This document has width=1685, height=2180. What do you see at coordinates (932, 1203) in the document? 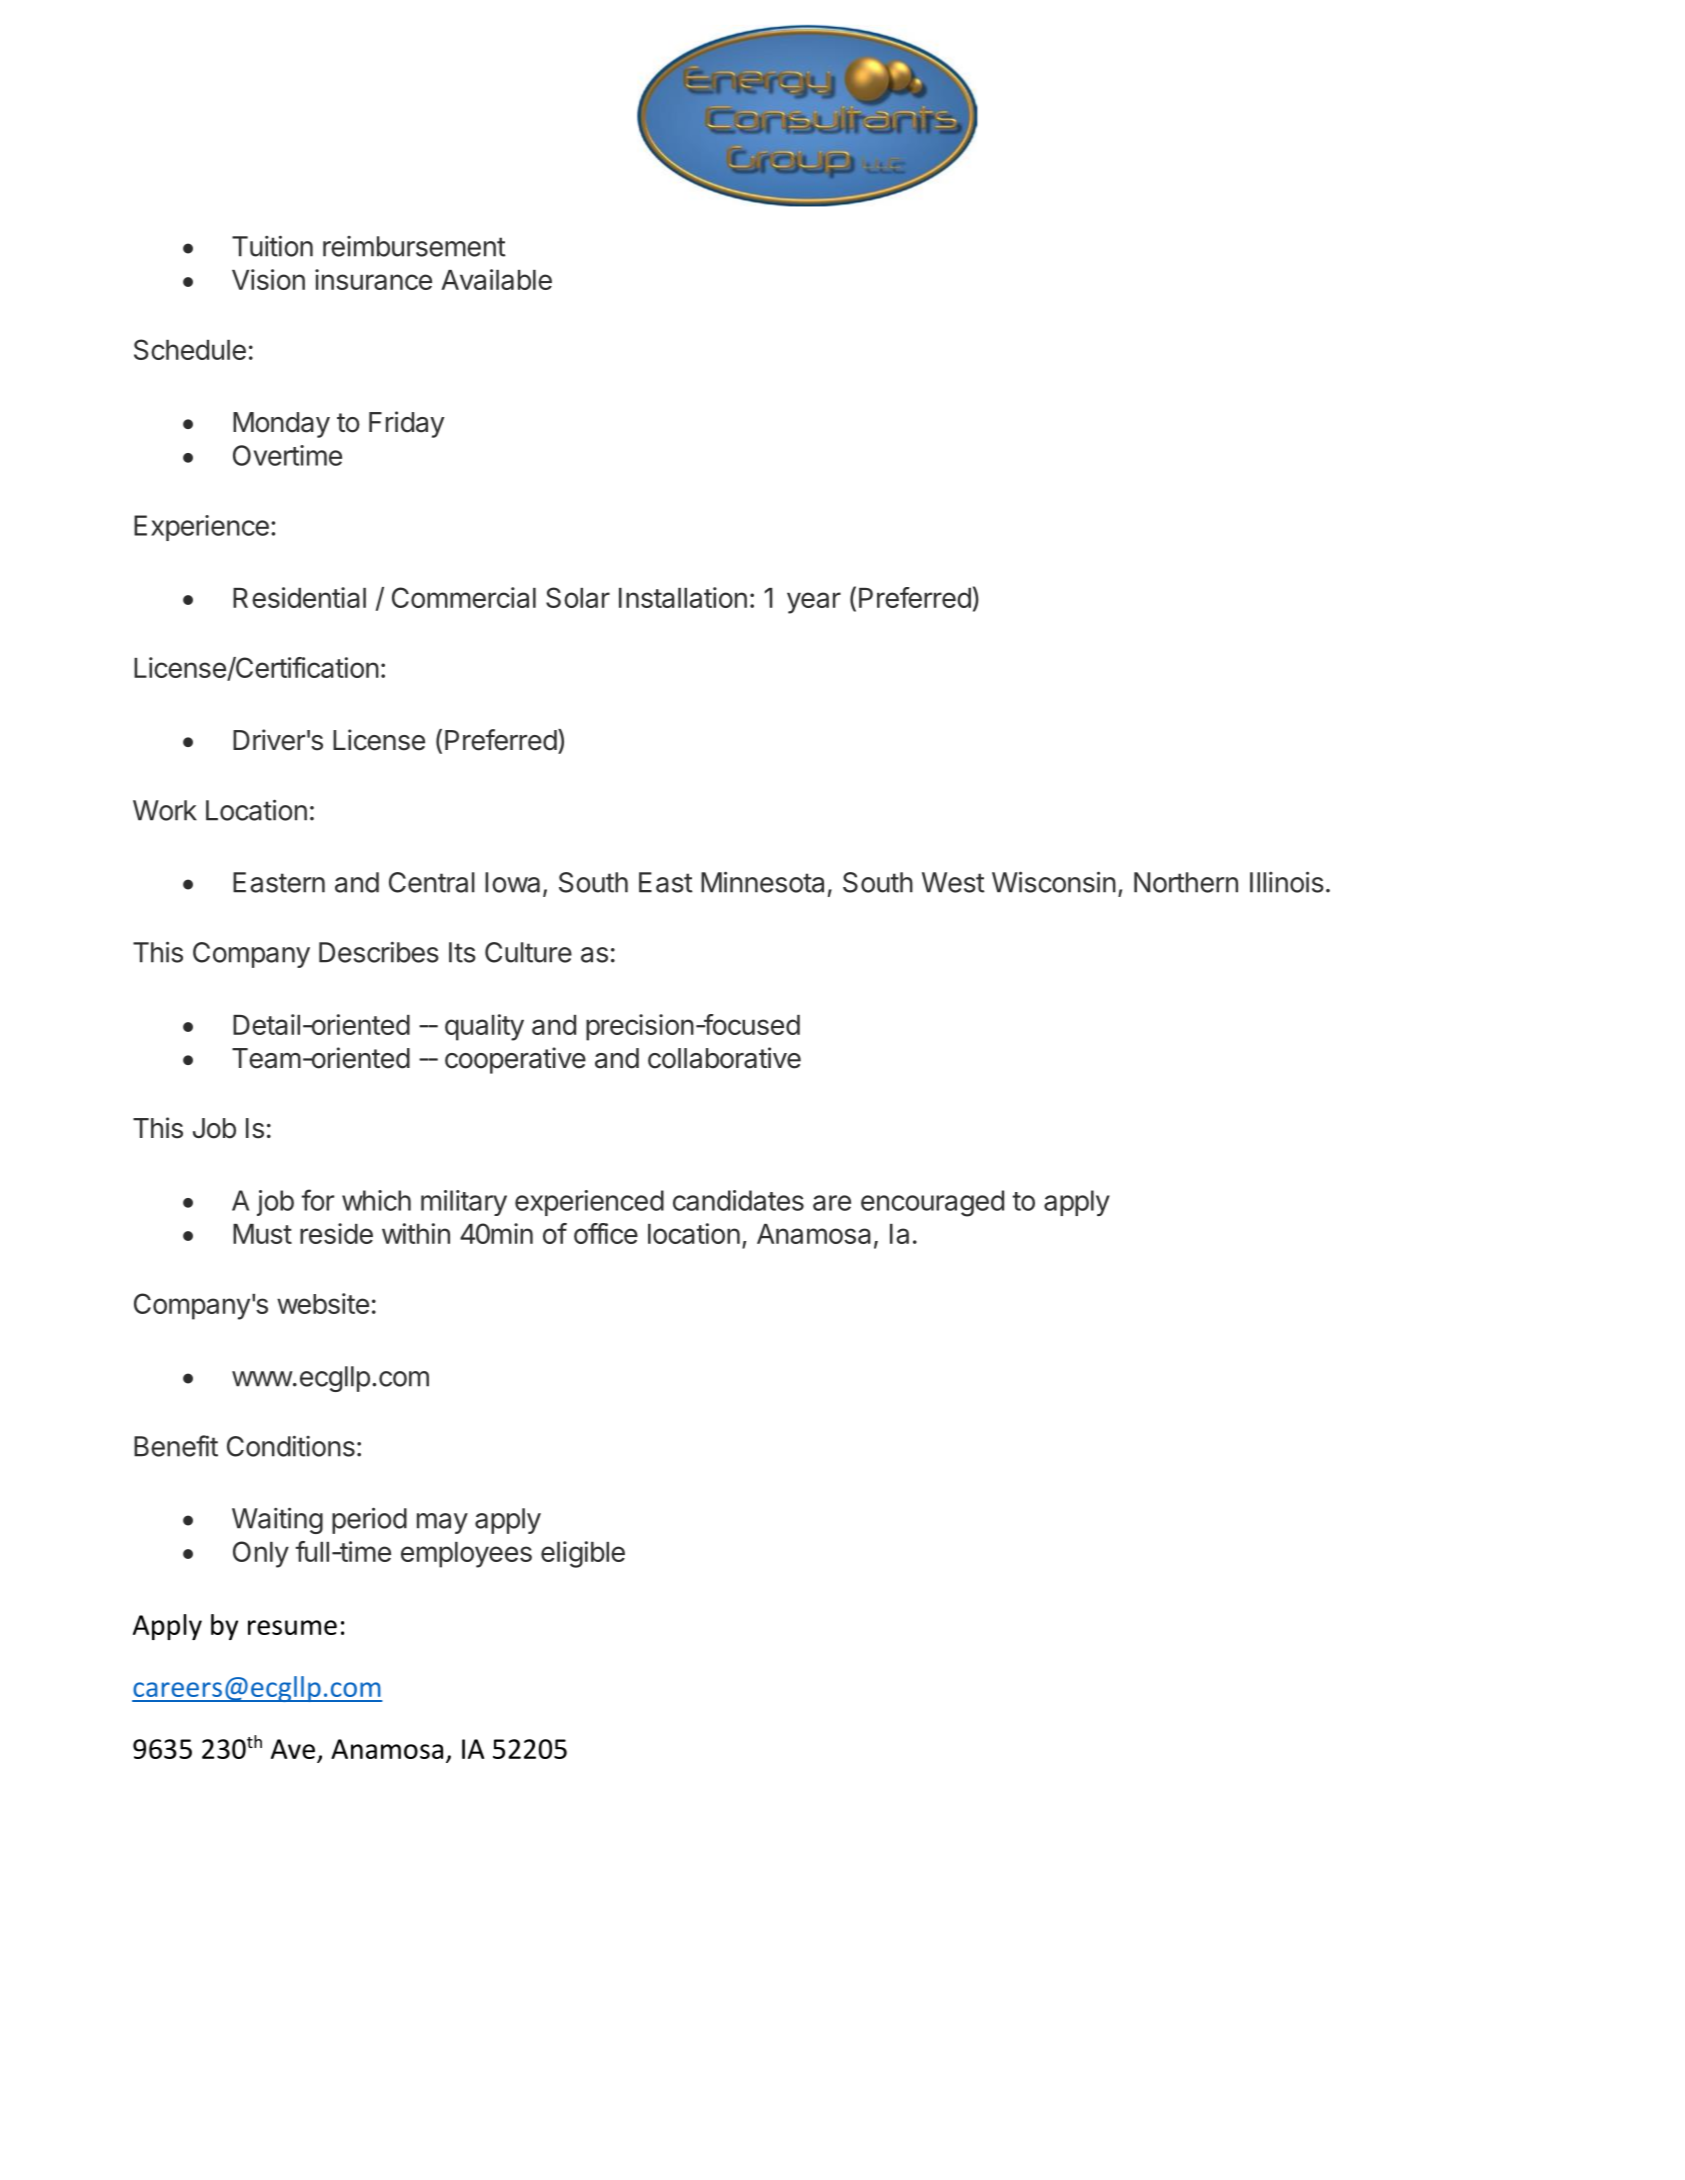
I see `encouraged` at bounding box center [932, 1203].
